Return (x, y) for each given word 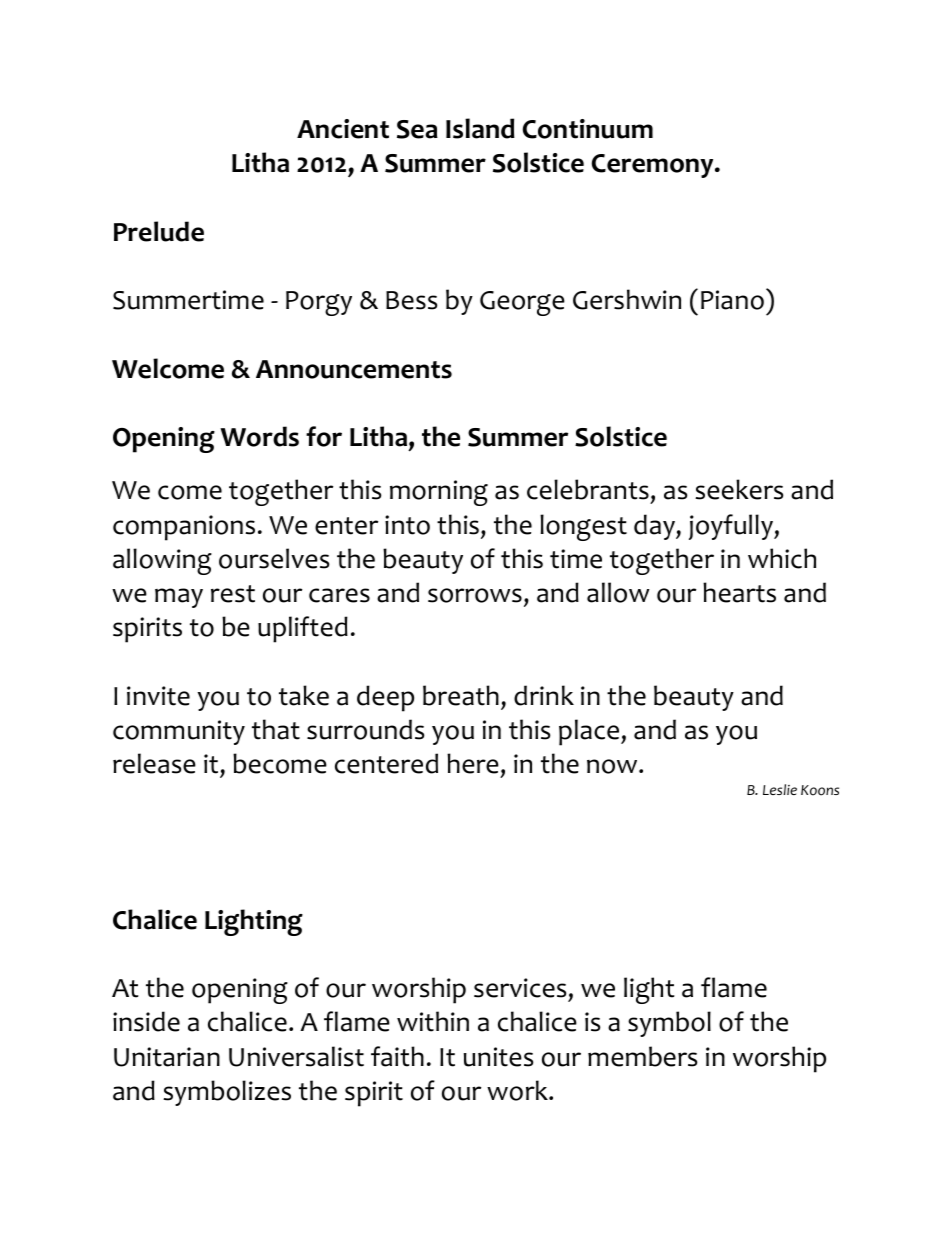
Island (480, 128)
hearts (739, 592)
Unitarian (167, 1057)
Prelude (159, 231)
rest (233, 594)
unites (498, 1057)
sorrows (475, 595)
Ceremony (654, 166)
